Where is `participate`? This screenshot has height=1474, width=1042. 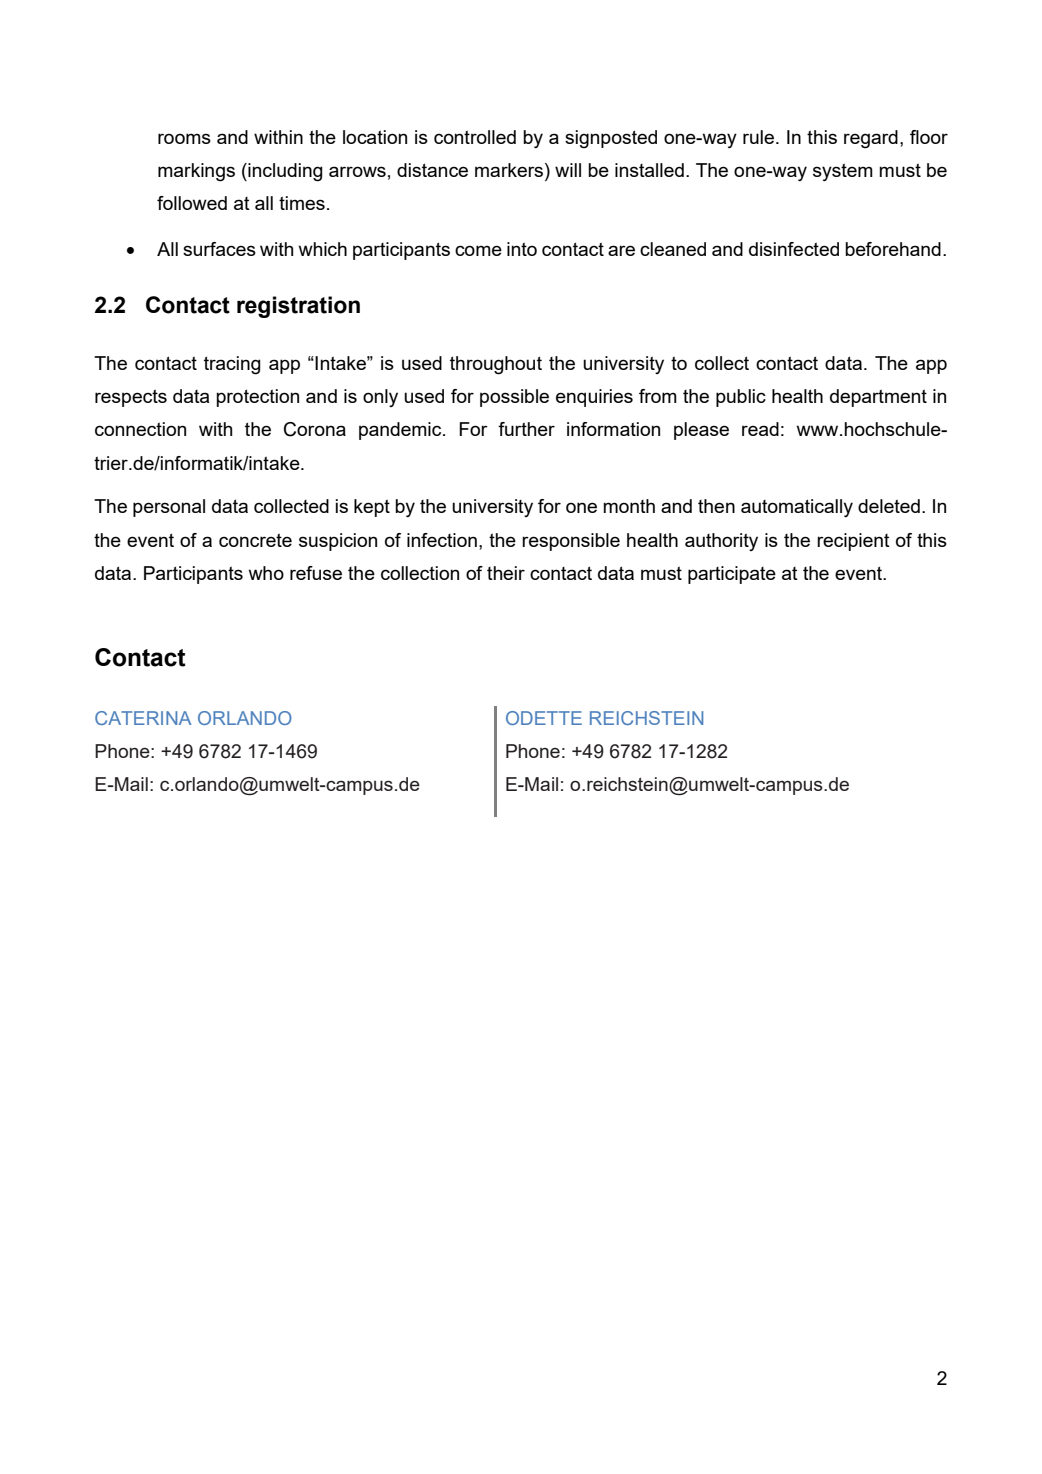
participate is located at coordinates (732, 575).
